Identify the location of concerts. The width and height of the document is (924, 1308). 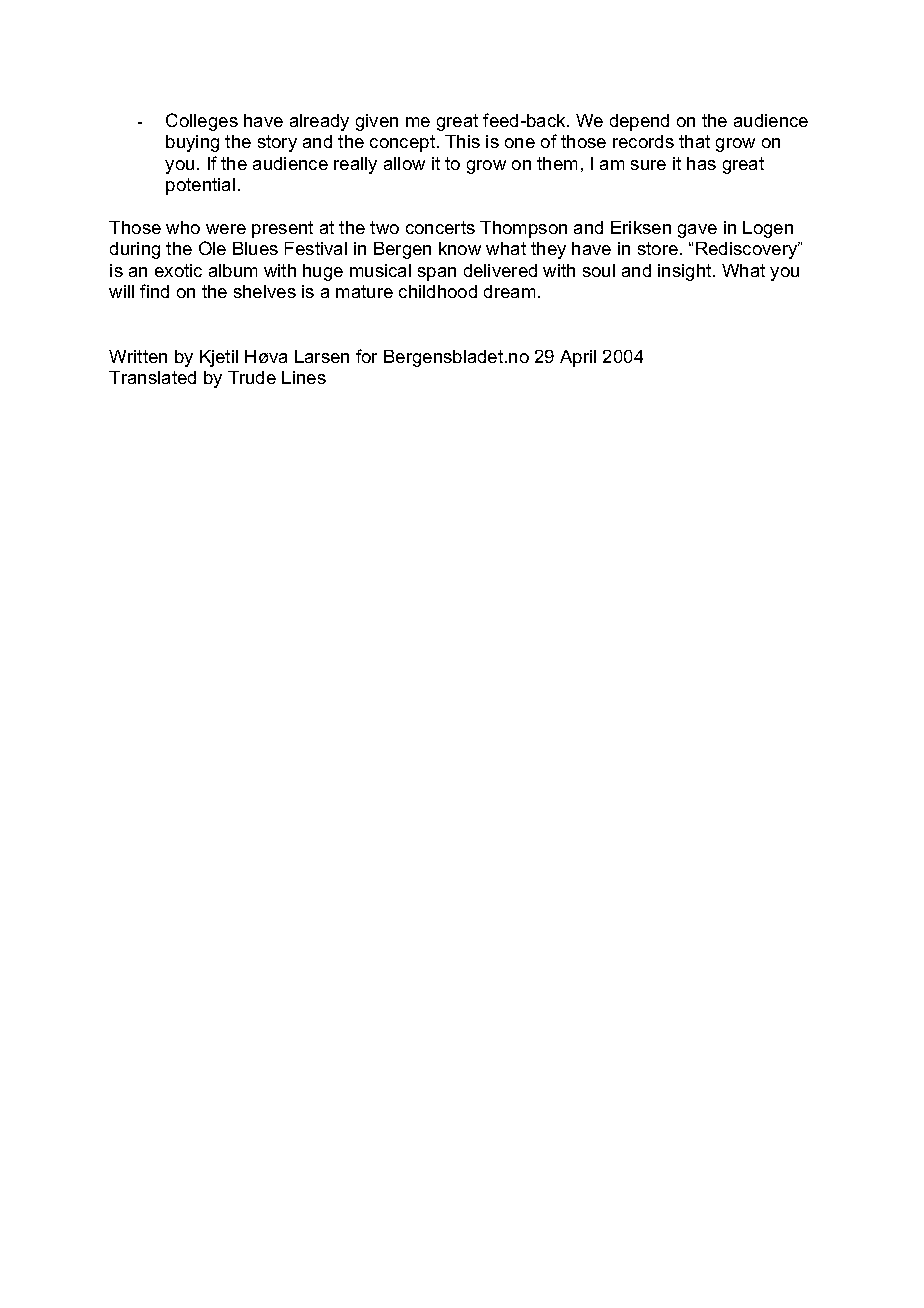
(440, 227).
